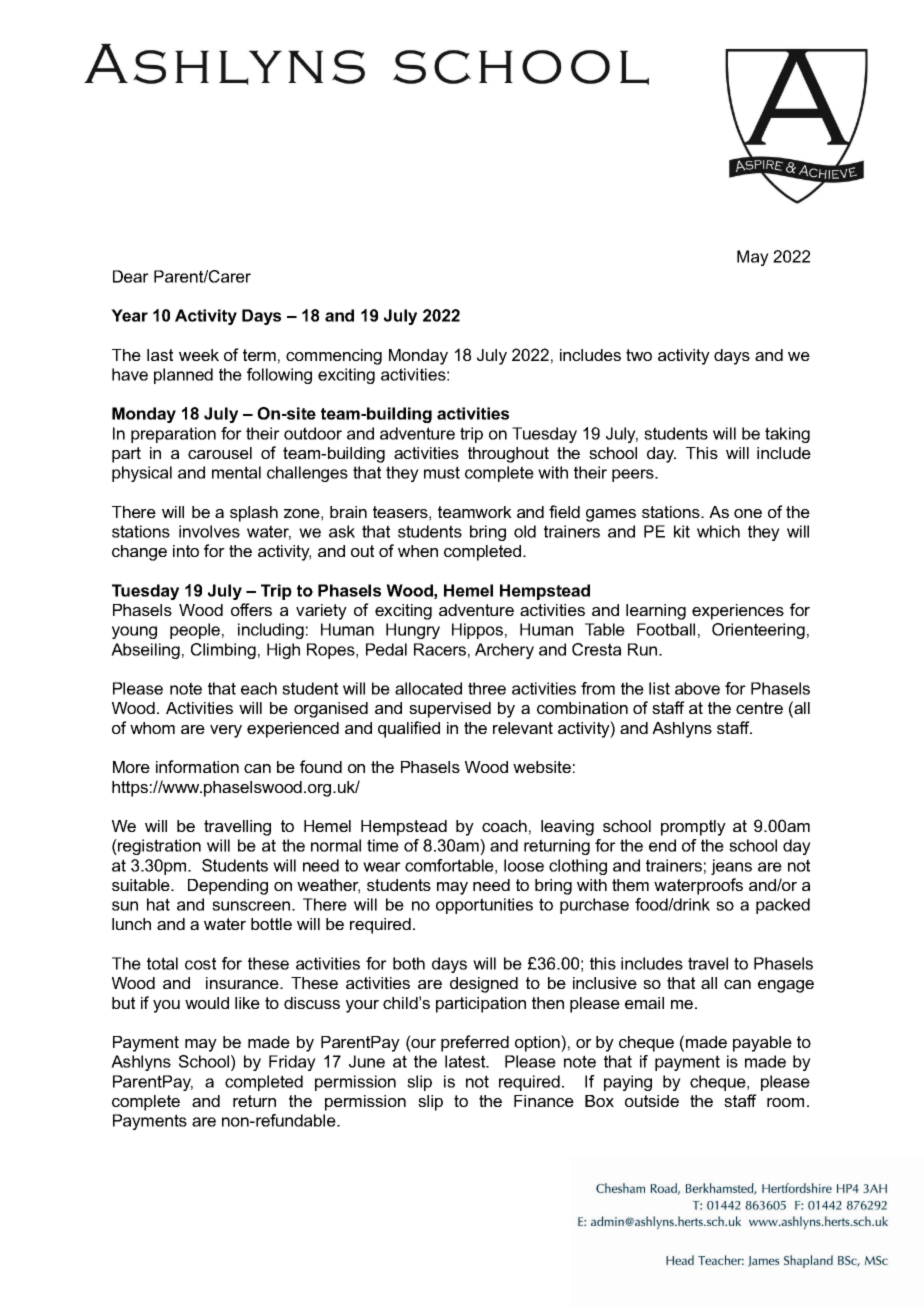 This page has height=1307, width=924. I want to click on each, so click(259, 688).
